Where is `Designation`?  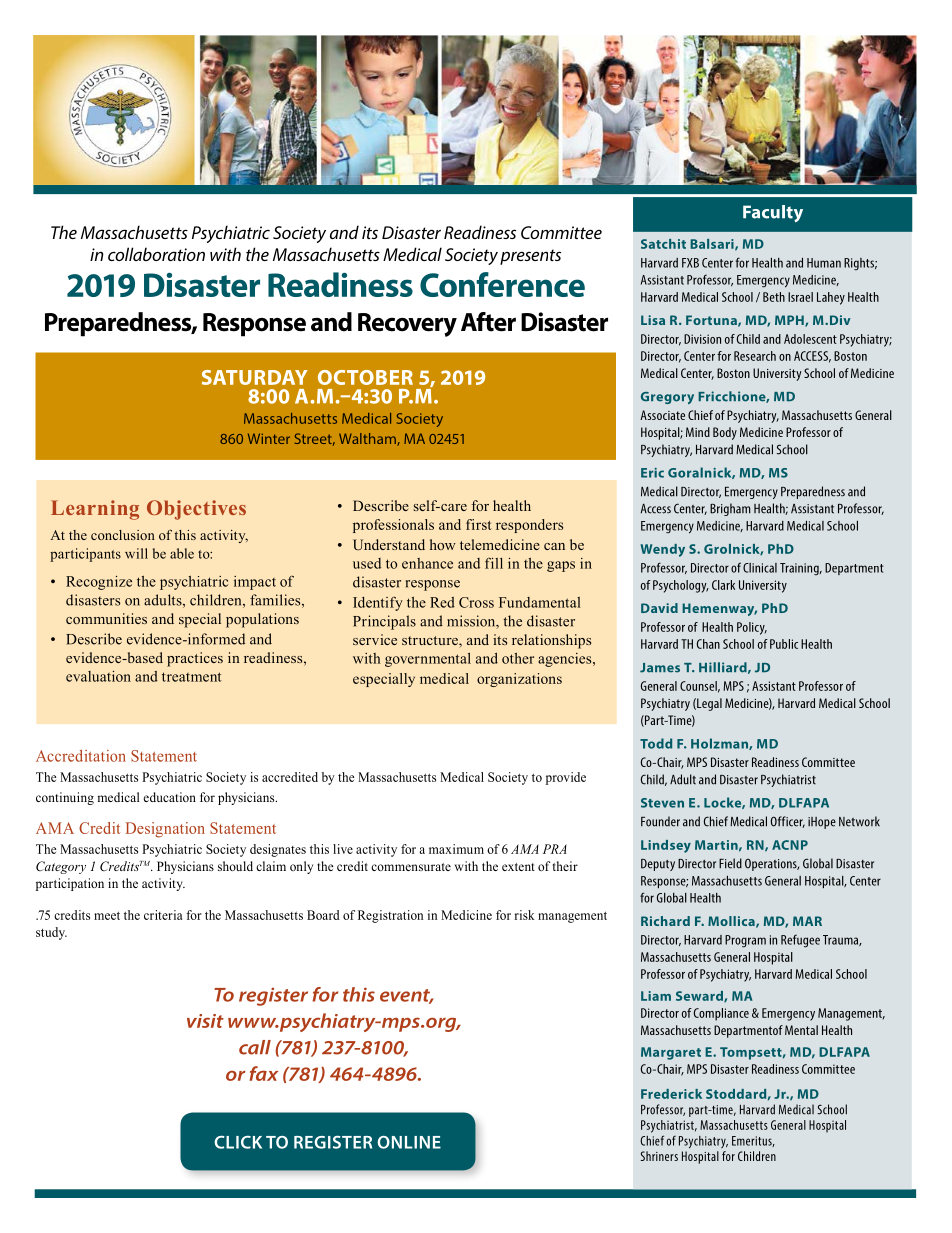 Designation is located at coordinates (165, 830).
